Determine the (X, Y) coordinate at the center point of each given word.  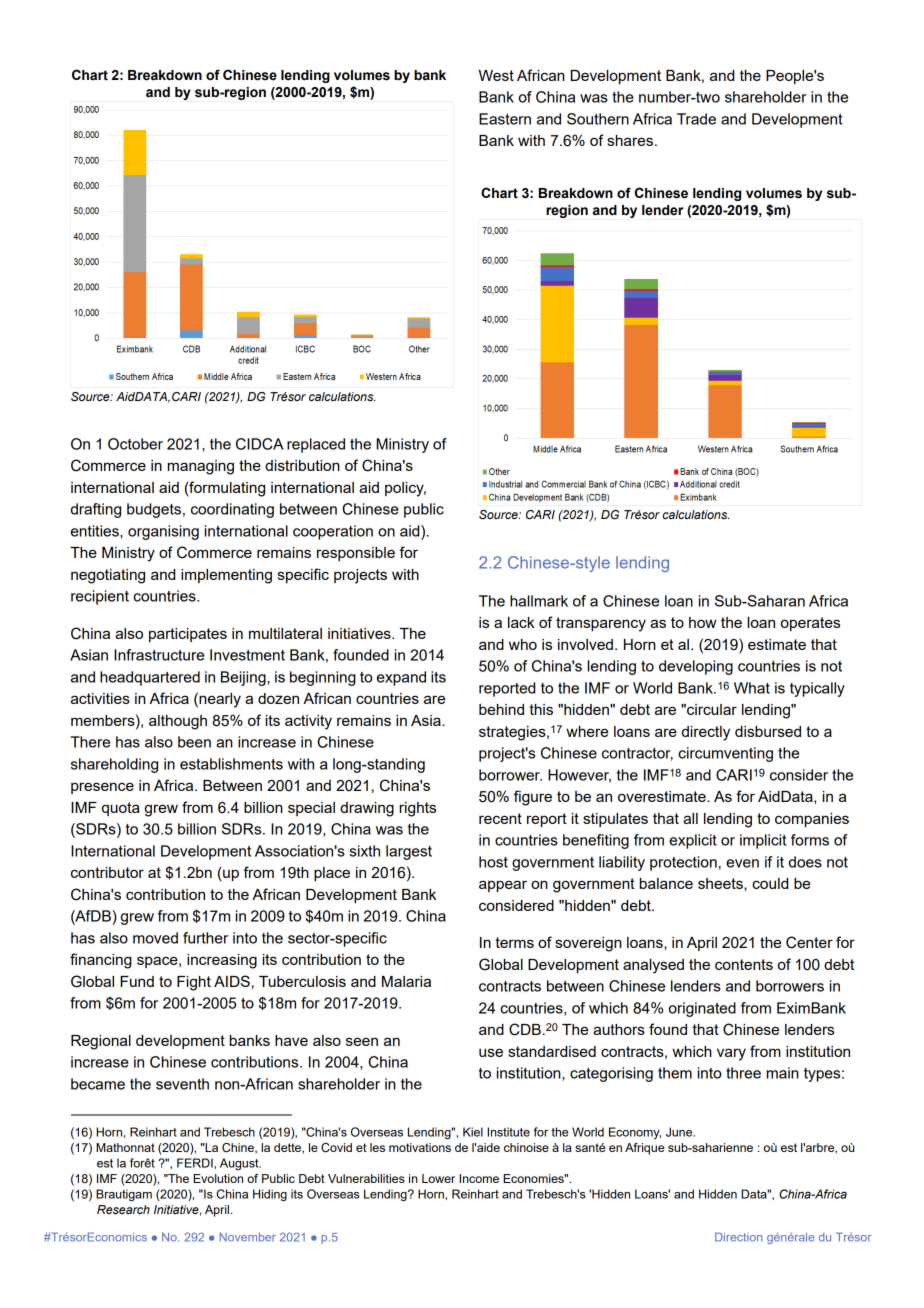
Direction (738, 1237)
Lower (438, 1178)
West (496, 75)
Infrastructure (159, 655)
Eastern (505, 119)
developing (696, 667)
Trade (696, 119)
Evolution (218, 1178)
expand (401, 678)
